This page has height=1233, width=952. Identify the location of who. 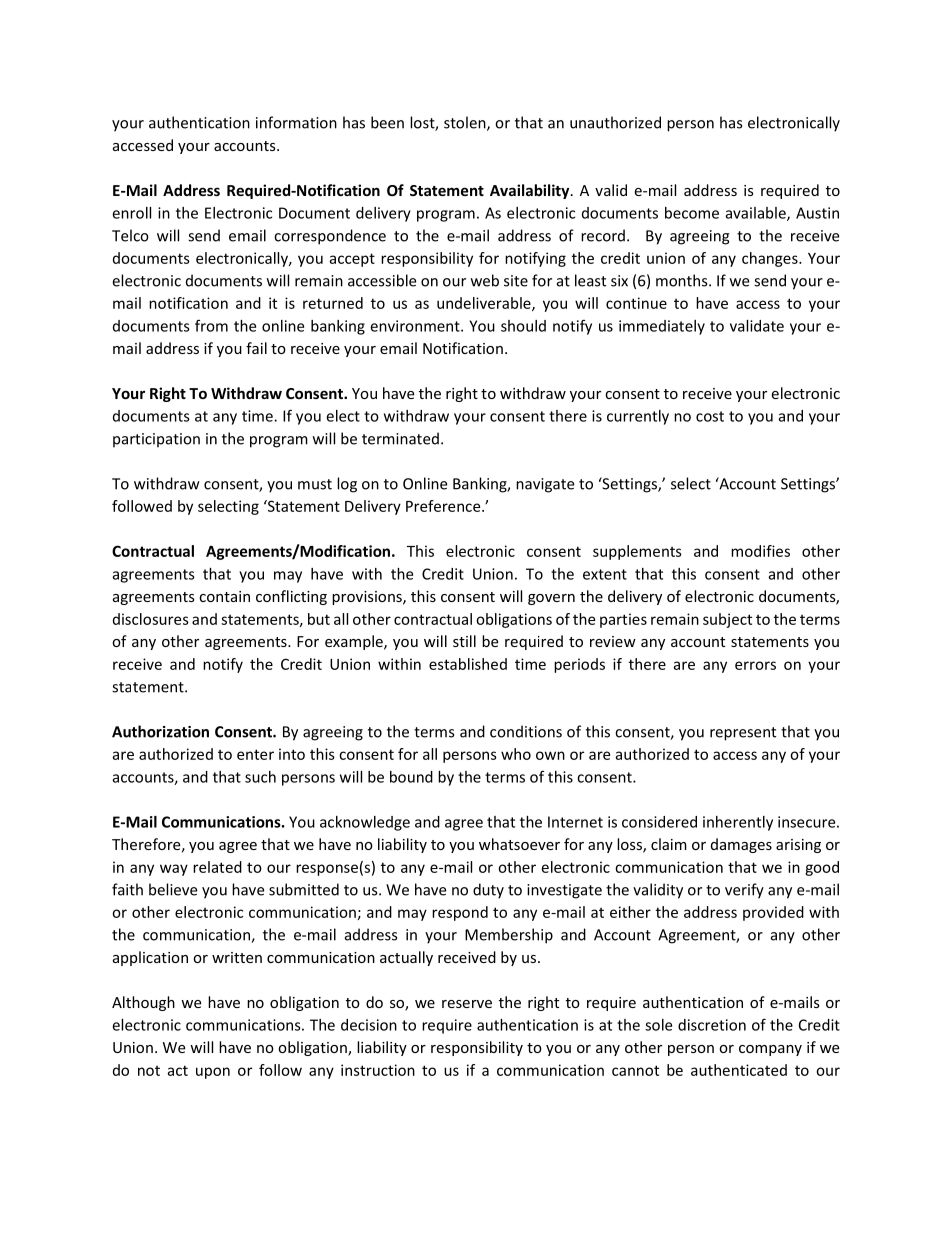
(516, 754).
